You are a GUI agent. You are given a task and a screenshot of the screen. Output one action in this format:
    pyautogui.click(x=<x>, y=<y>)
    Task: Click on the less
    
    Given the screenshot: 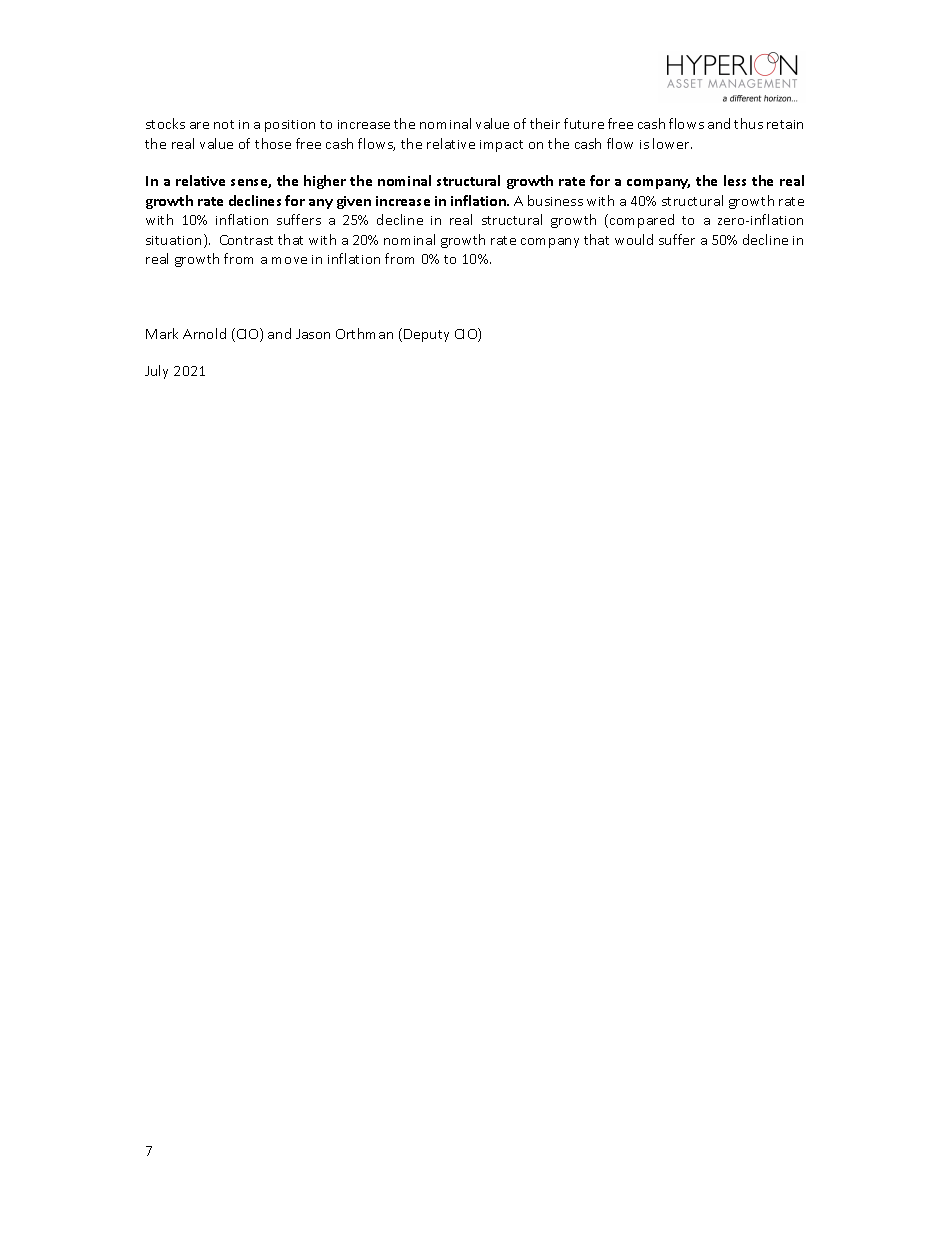 What is the action you would take?
    pyautogui.click(x=735, y=180)
